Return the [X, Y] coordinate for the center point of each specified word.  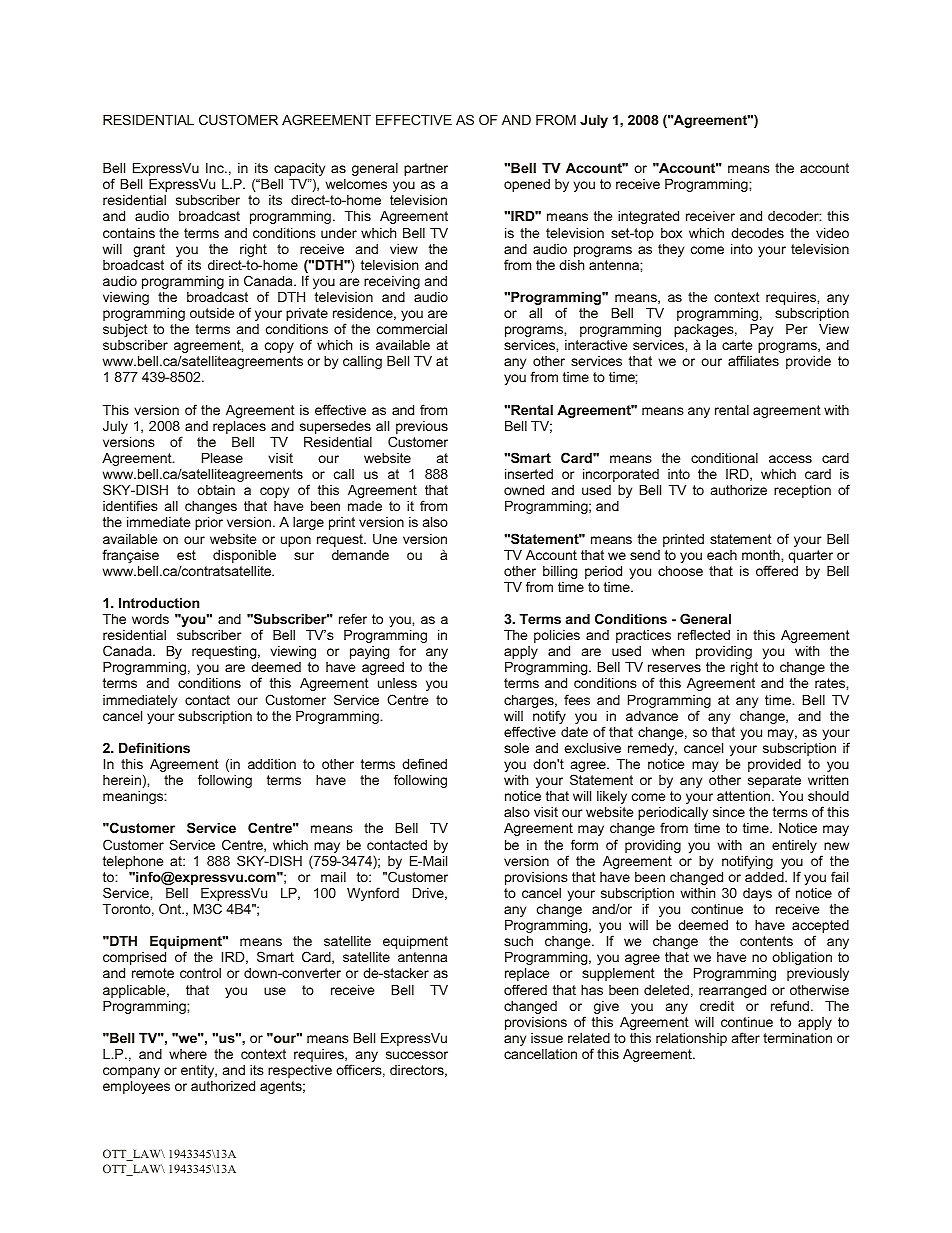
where [188, 1054]
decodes [757, 233]
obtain [216, 490]
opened [527, 185]
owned [524, 490]
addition [272, 764]
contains [129, 233]
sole [516, 748]
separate [774, 781]
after [746, 1037]
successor [417, 1055]
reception [802, 491]
